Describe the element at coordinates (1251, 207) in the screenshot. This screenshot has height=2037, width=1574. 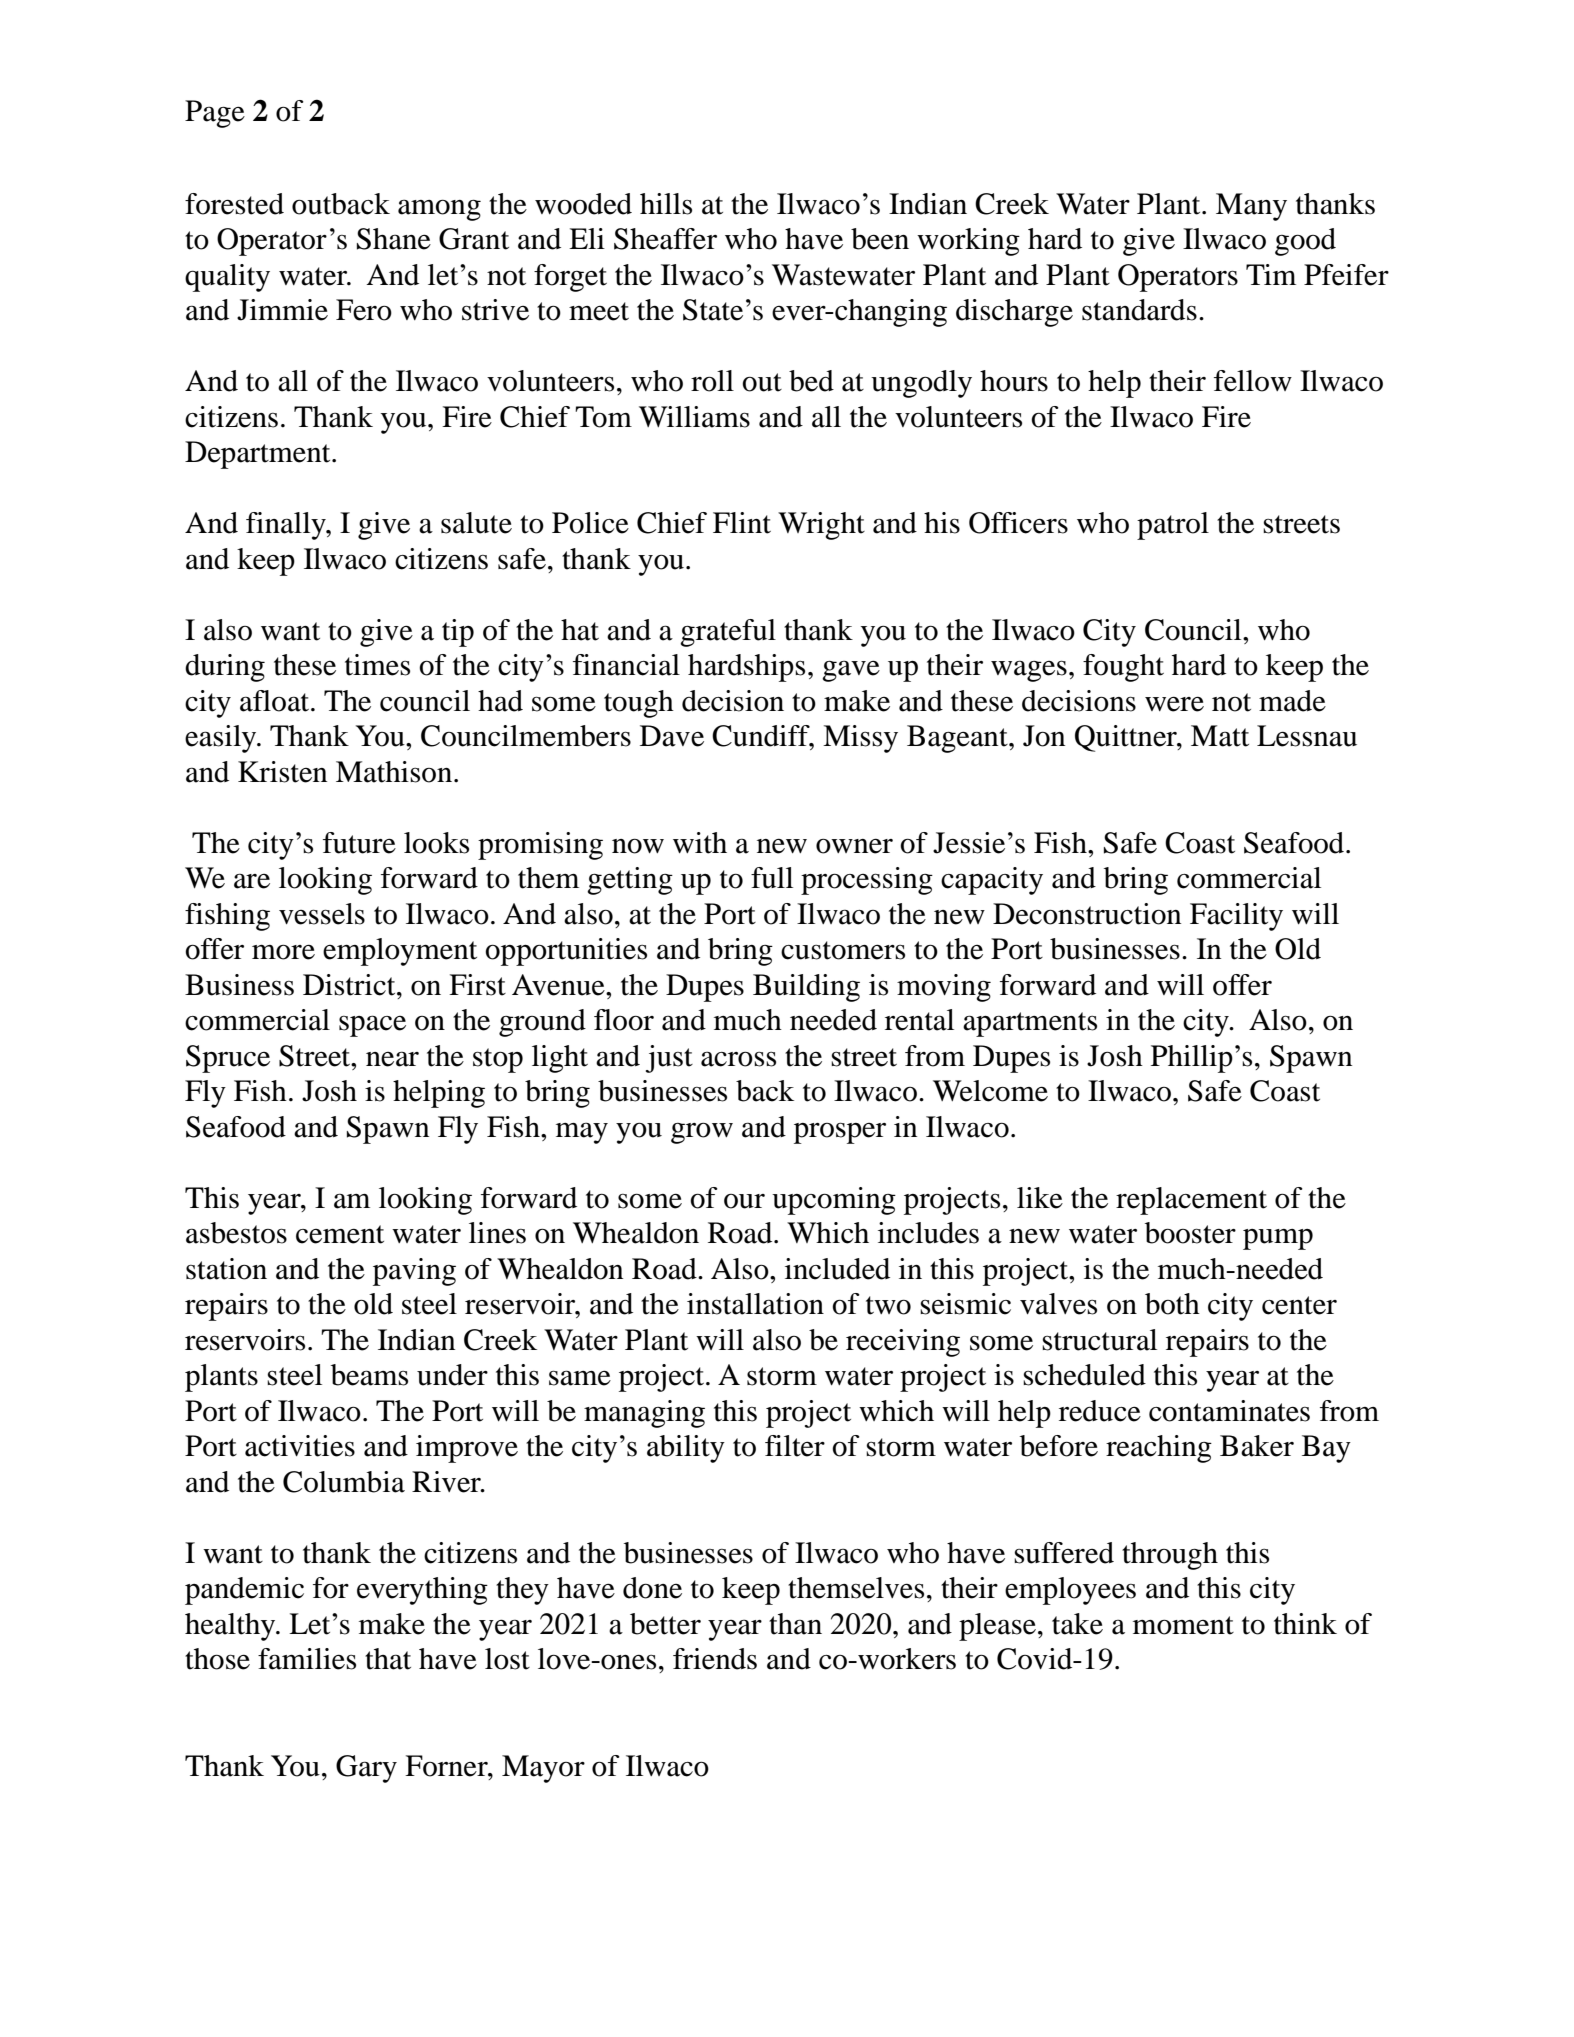
I see `Many` at that location.
